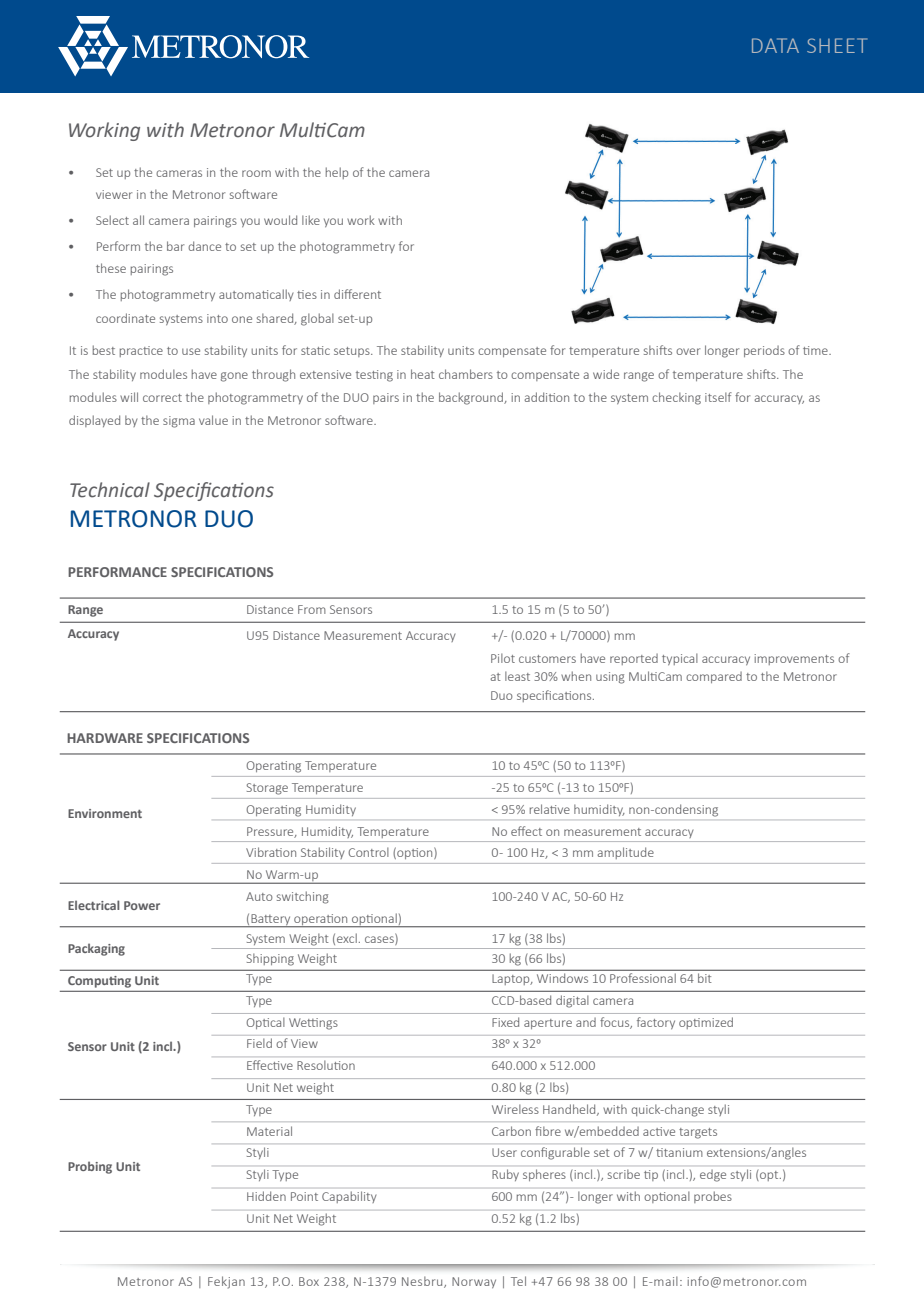 This screenshot has height=1308, width=924. Describe the element at coordinates (466, 374) in the screenshot. I see `chambers` at that location.
